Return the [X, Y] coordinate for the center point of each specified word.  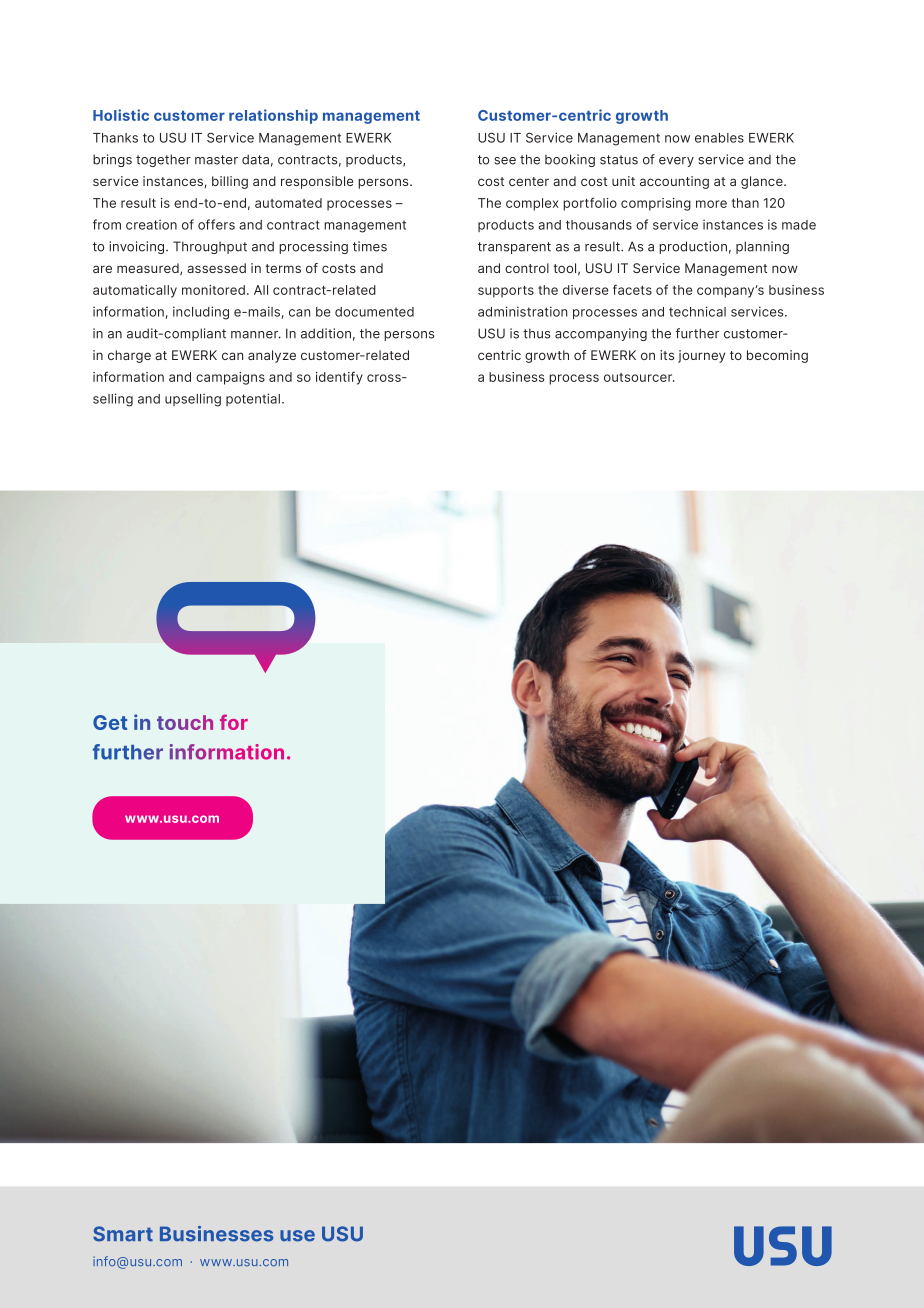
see [505, 161]
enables [719, 138]
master [216, 160]
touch [185, 722]
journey [701, 356]
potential [253, 399]
